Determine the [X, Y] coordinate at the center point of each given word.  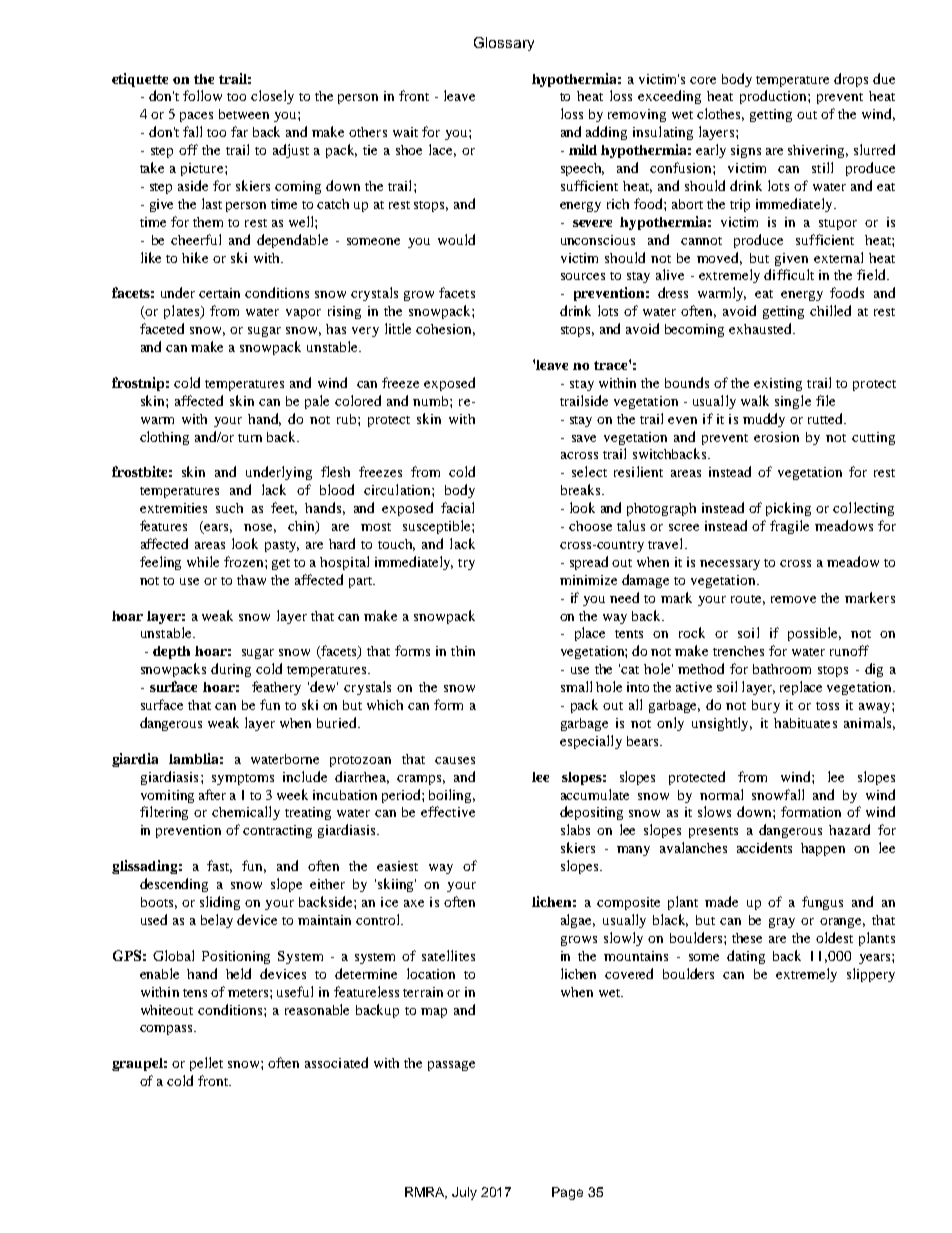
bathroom [782, 669]
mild [583, 149]
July [464, 1193]
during [231, 670]
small [576, 686]
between [244, 114]
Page [567, 1193]
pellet [206, 1064]
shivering [818, 151]
